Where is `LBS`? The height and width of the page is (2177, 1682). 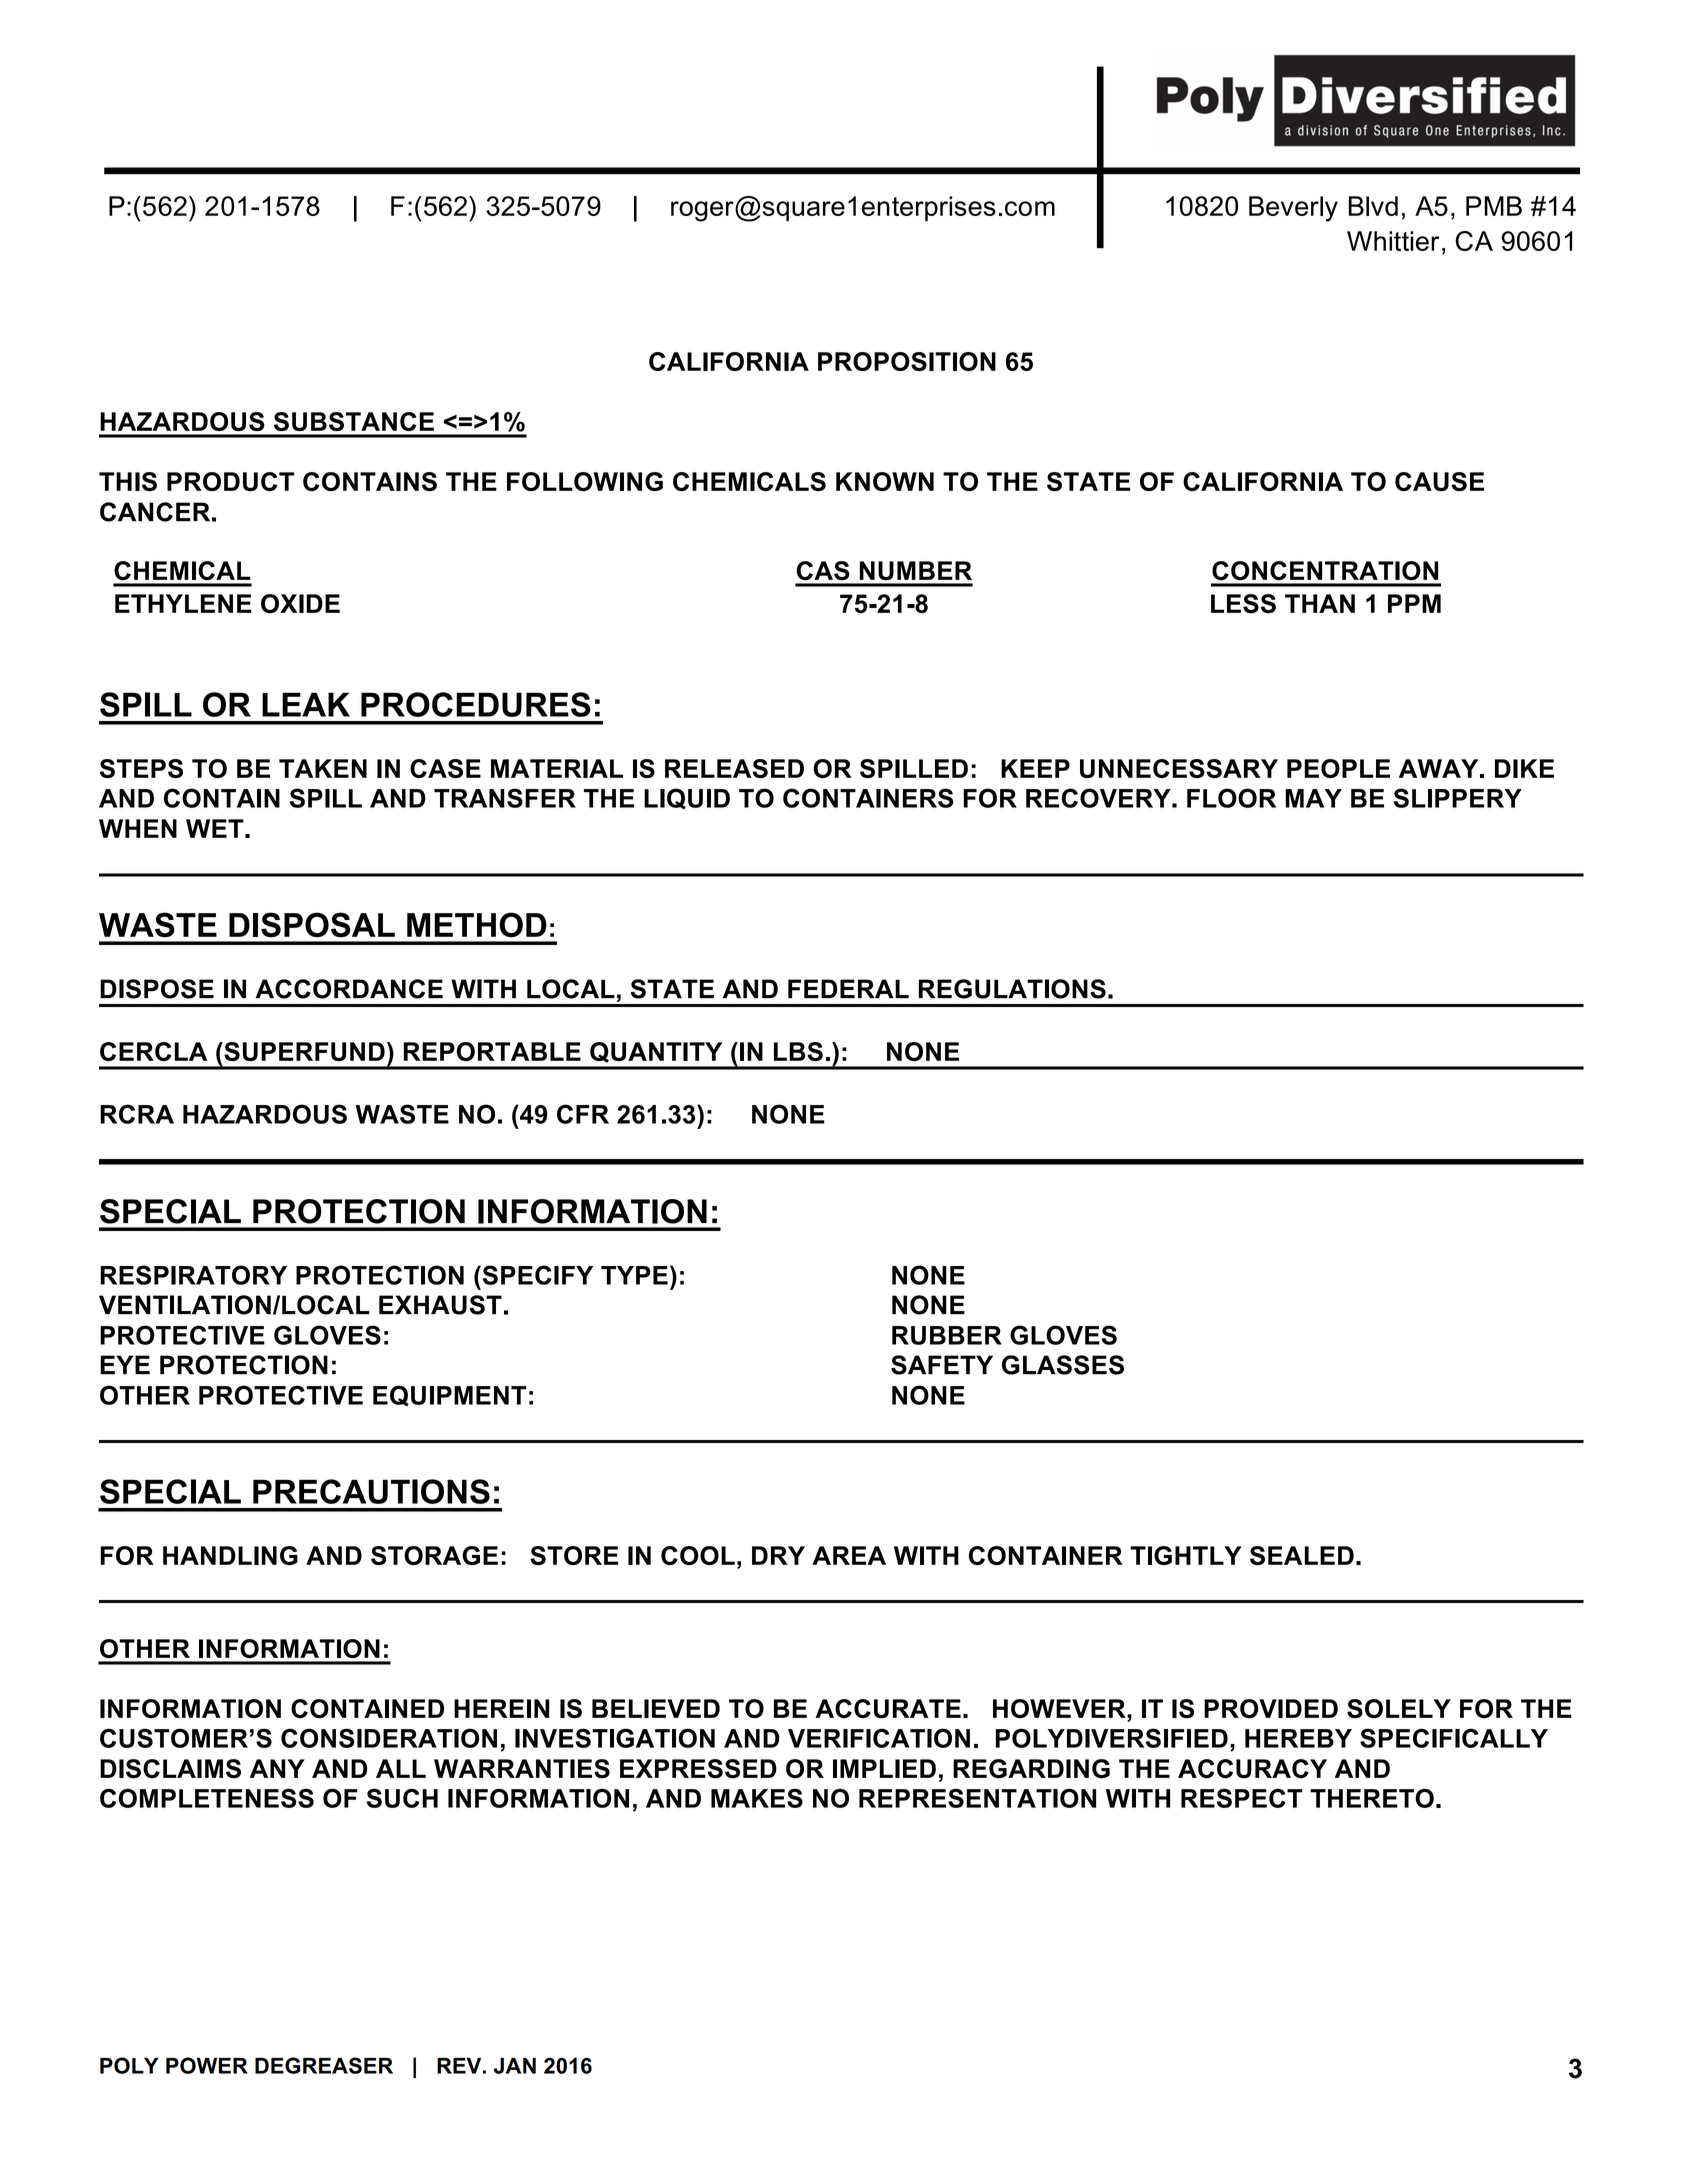
LBS is located at coordinates (798, 1051).
